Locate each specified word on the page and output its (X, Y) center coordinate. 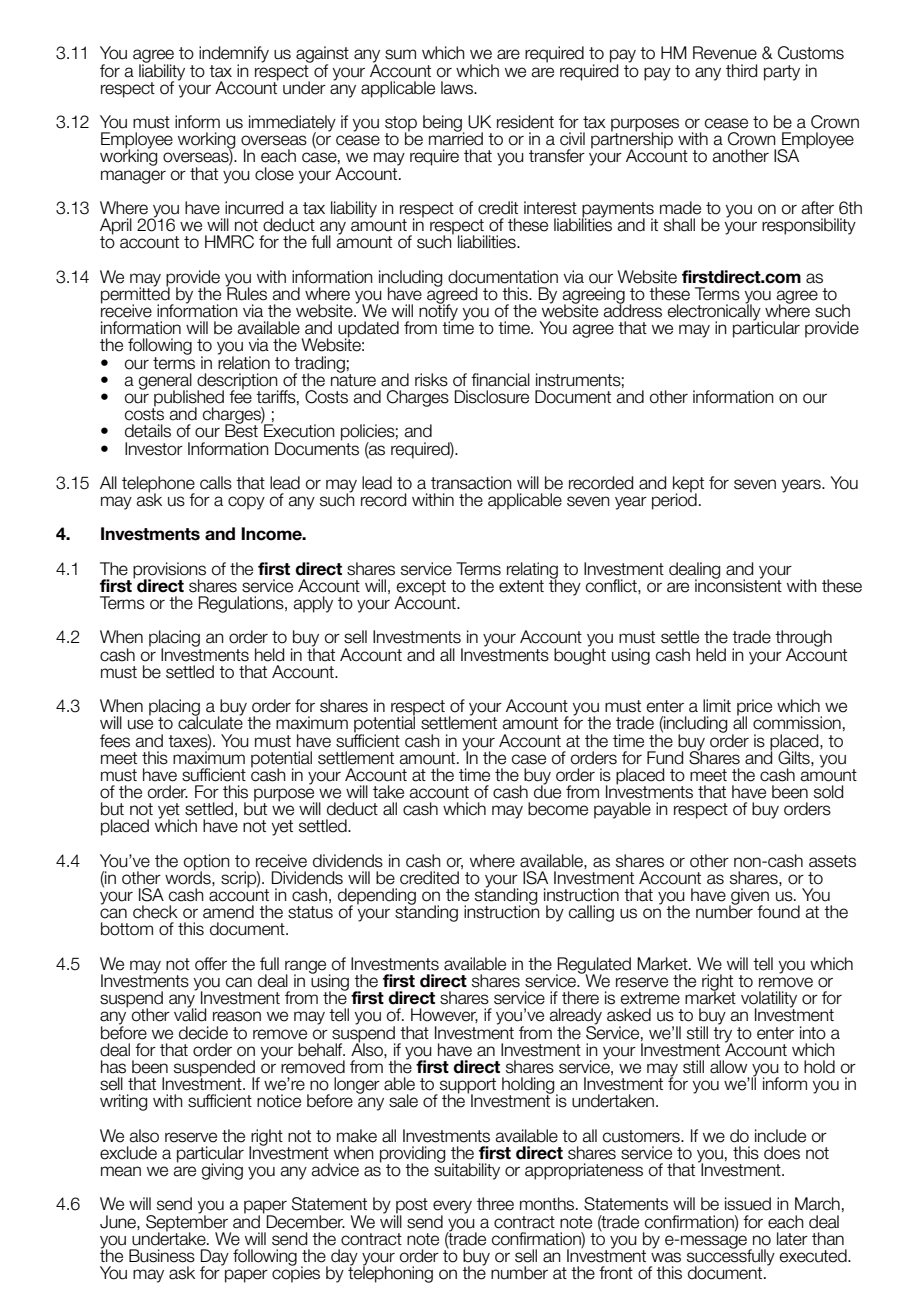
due (547, 791)
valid (190, 1014)
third (741, 71)
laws (458, 88)
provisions (169, 571)
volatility (769, 1000)
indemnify (234, 55)
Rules (246, 293)
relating (532, 571)
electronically (715, 312)
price (754, 708)
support (468, 1087)
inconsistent (738, 585)
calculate (210, 722)
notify (438, 312)
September (187, 1222)
